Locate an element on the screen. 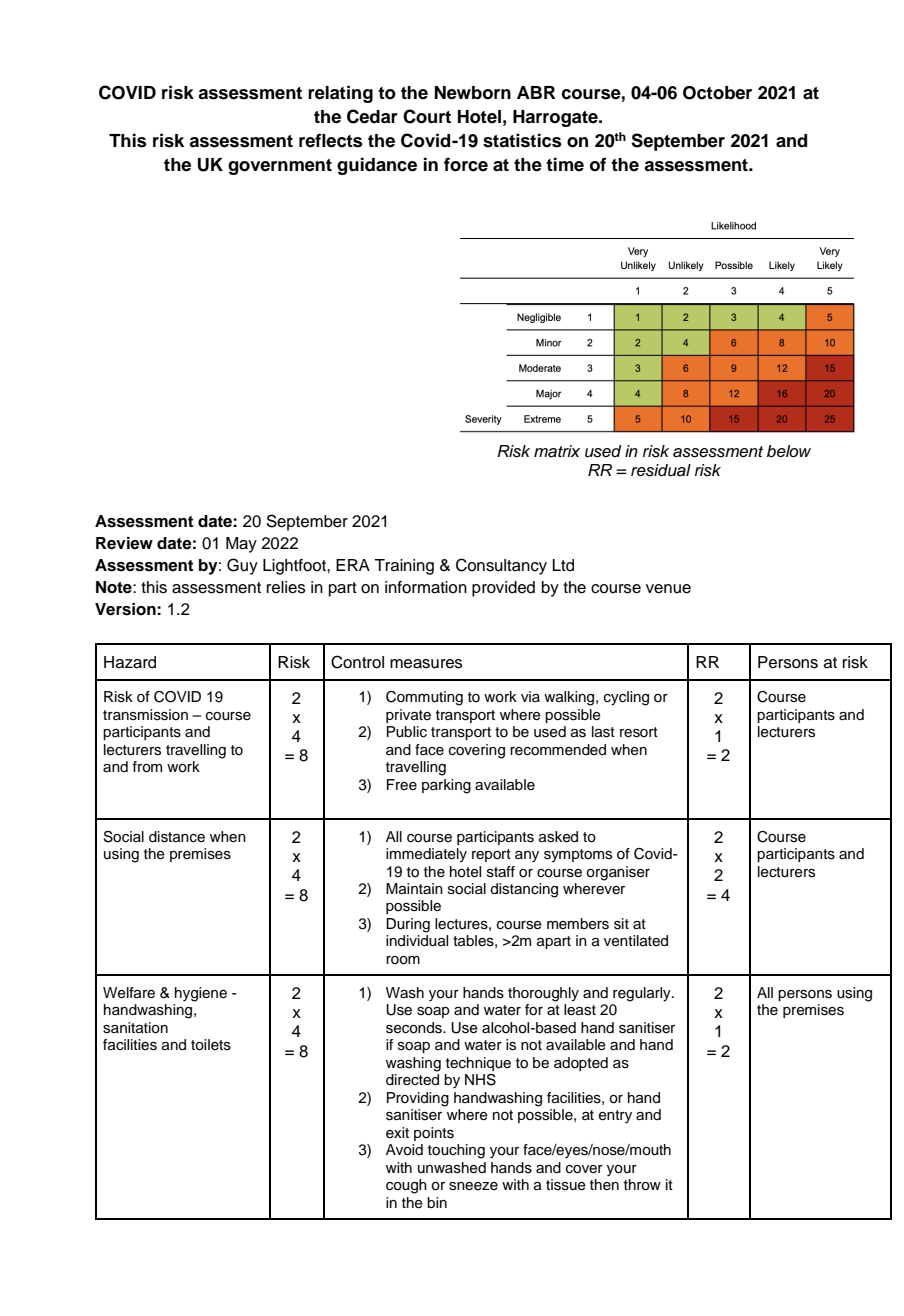 The image size is (904, 1316). organiser is located at coordinates (618, 873).
